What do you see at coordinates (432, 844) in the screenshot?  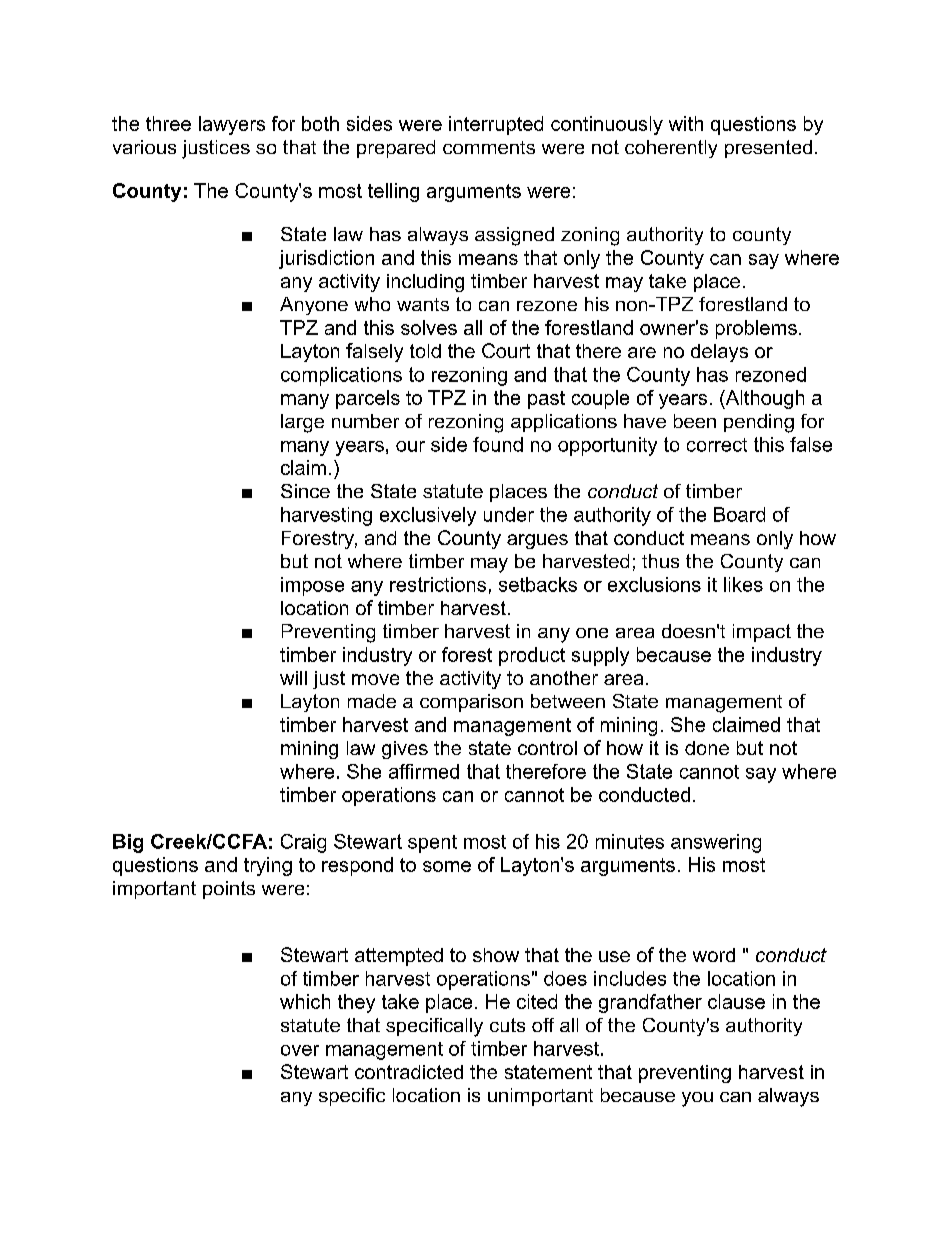 I see `spent` at bounding box center [432, 844].
